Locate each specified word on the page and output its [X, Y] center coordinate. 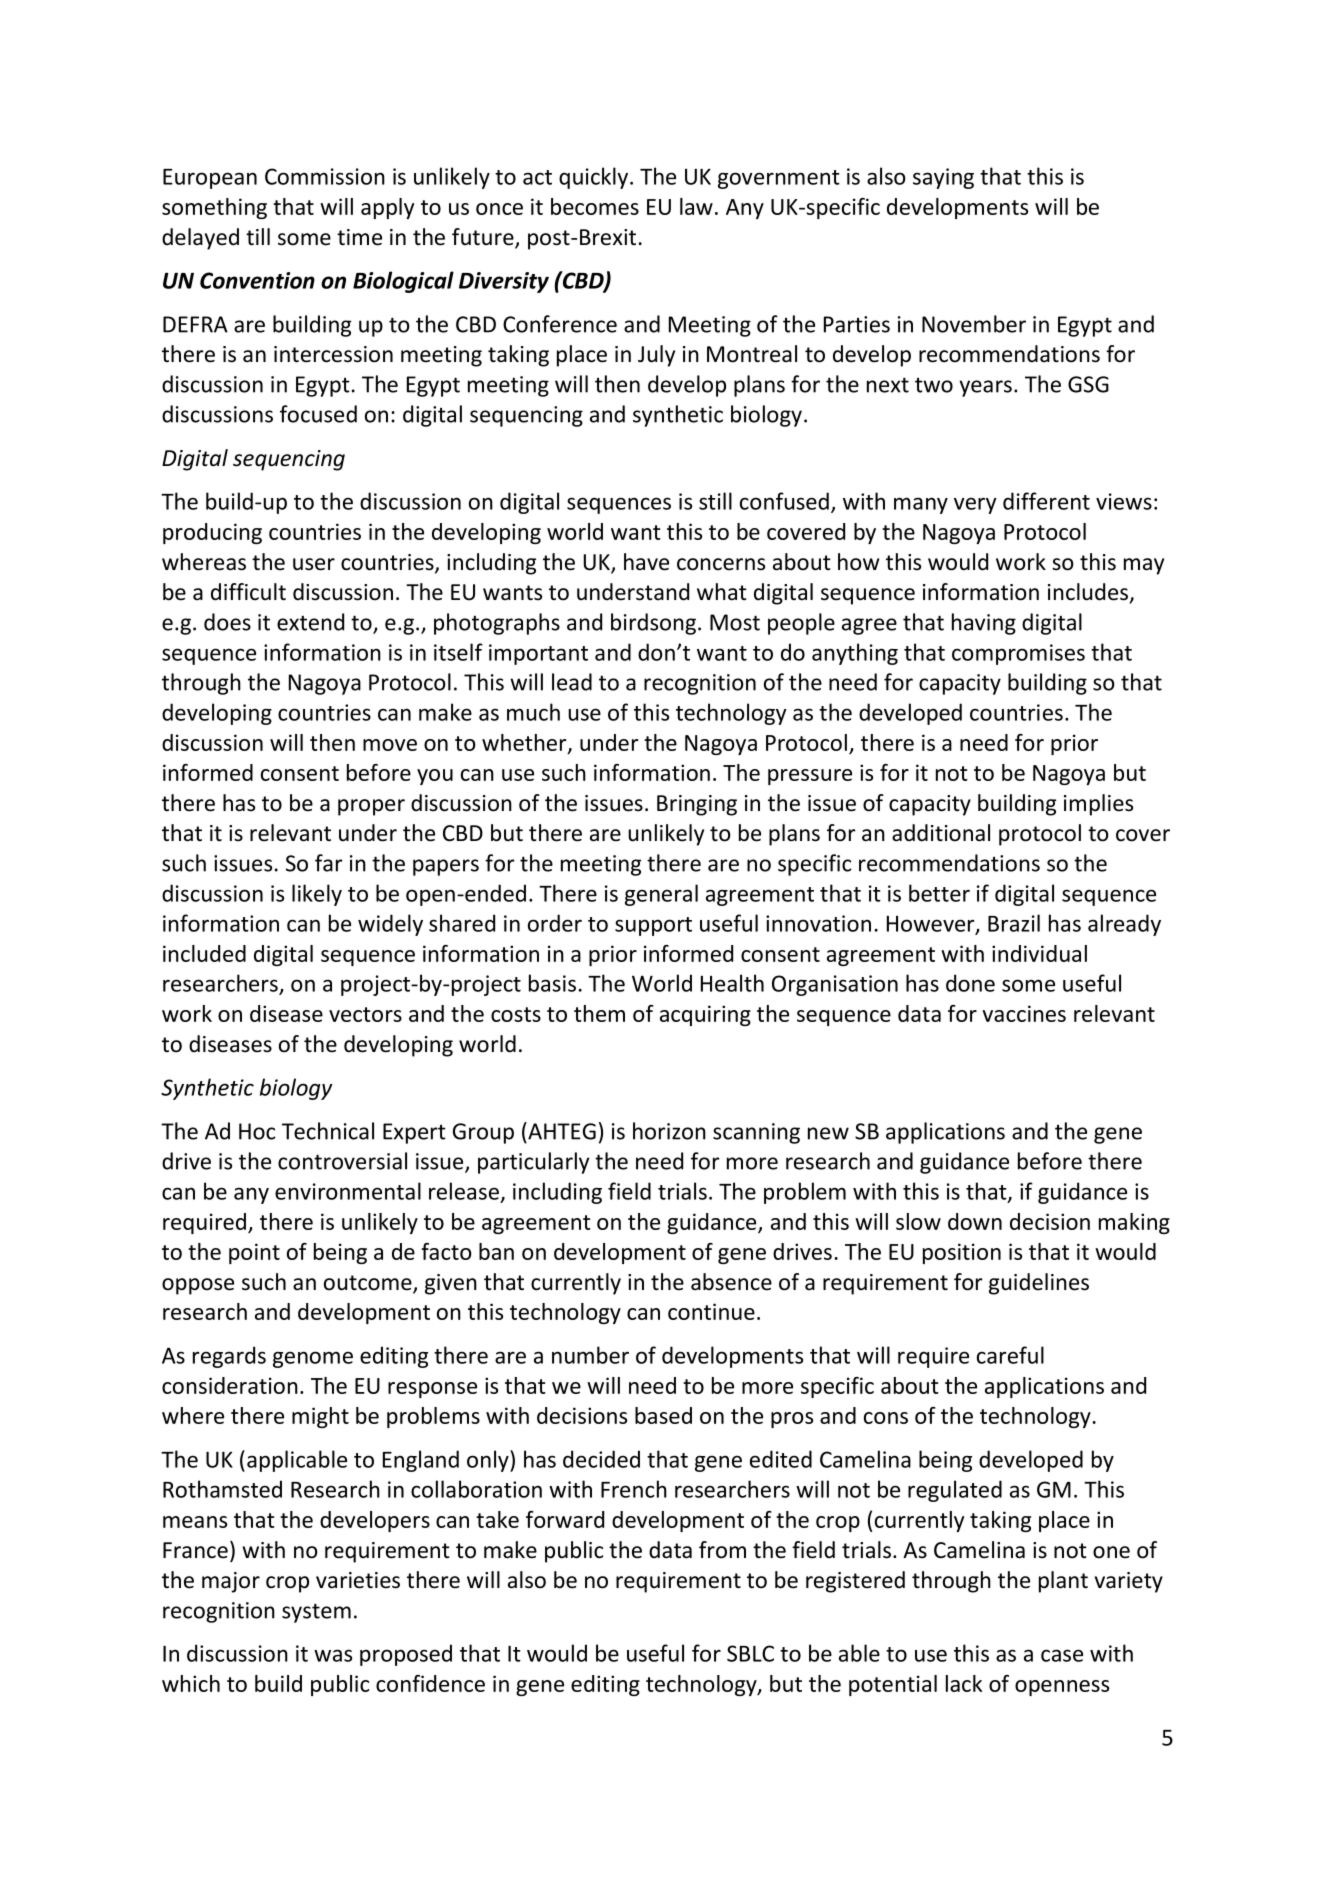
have [646, 562]
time [359, 237]
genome [313, 1359]
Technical [328, 1131]
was [333, 1655]
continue [711, 1311]
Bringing [697, 805]
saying [943, 178]
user [314, 564]
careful [1010, 1355]
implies [1098, 805]
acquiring [705, 1015]
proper [371, 807]
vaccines [1024, 1013]
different [1046, 501]
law [696, 206]
